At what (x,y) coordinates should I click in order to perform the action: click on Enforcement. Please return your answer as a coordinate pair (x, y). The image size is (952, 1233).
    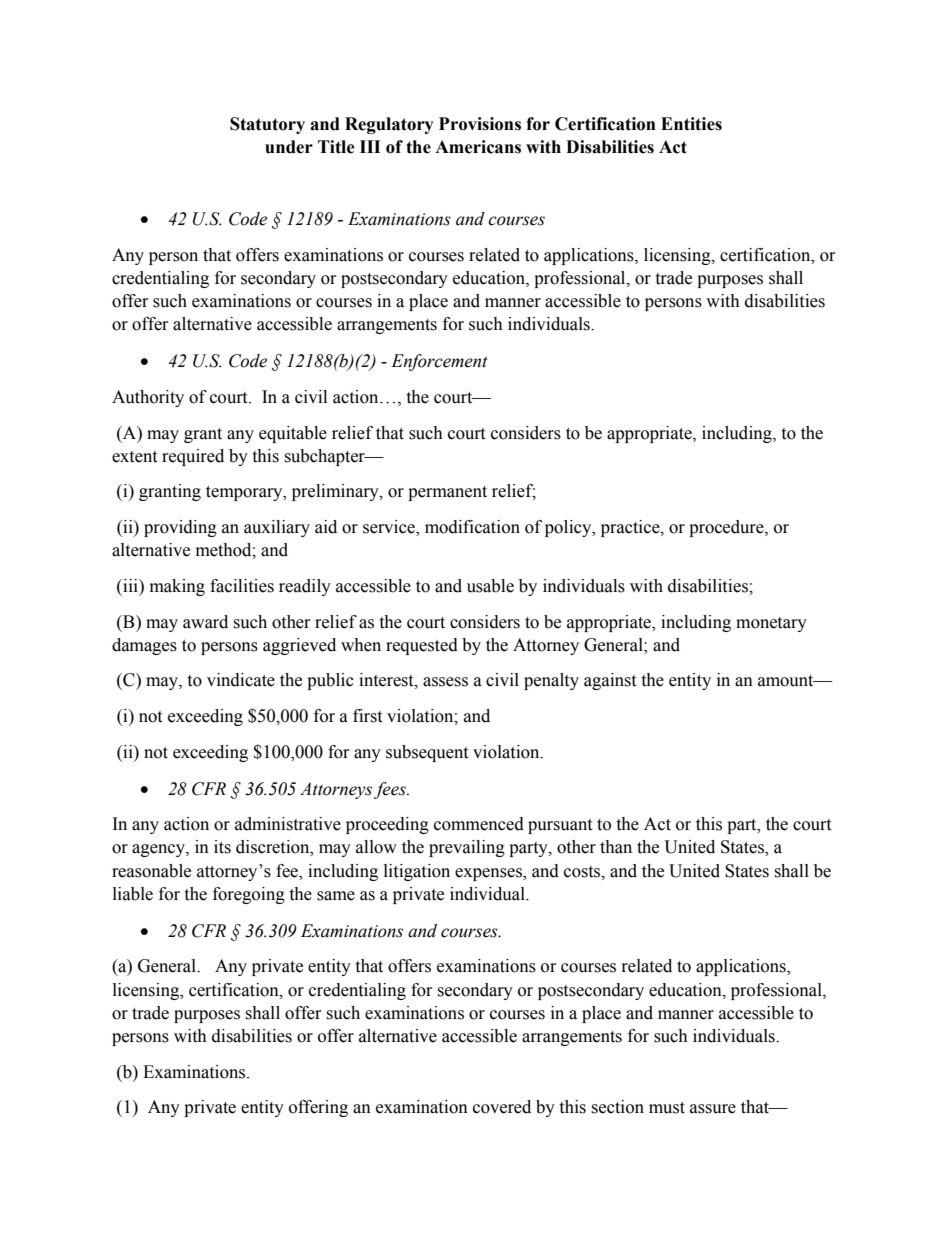
    Looking at the image, I should click on (439, 362).
